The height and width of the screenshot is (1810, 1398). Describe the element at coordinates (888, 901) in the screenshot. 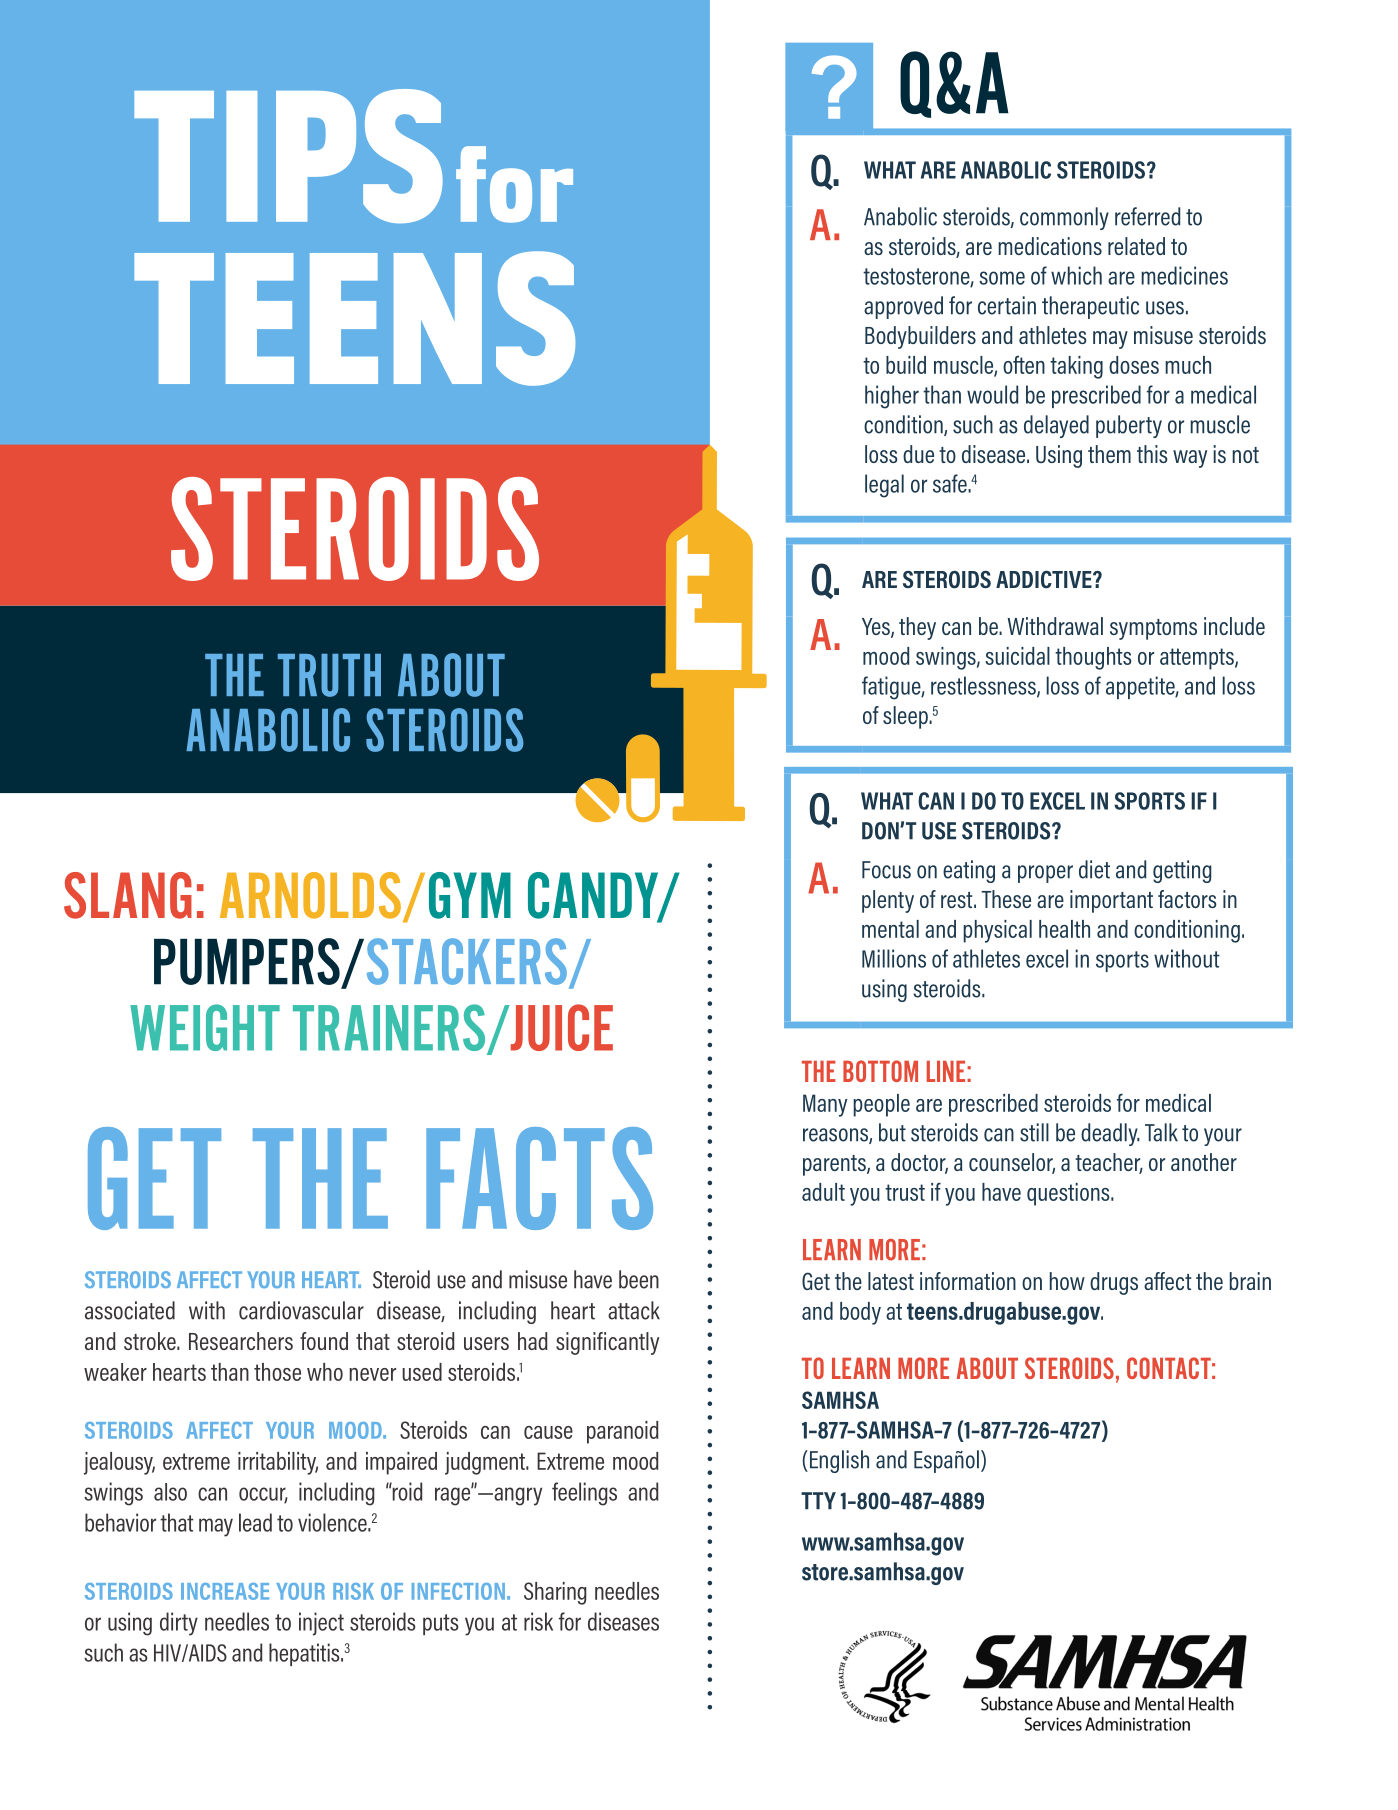

I see `plenty` at that location.
